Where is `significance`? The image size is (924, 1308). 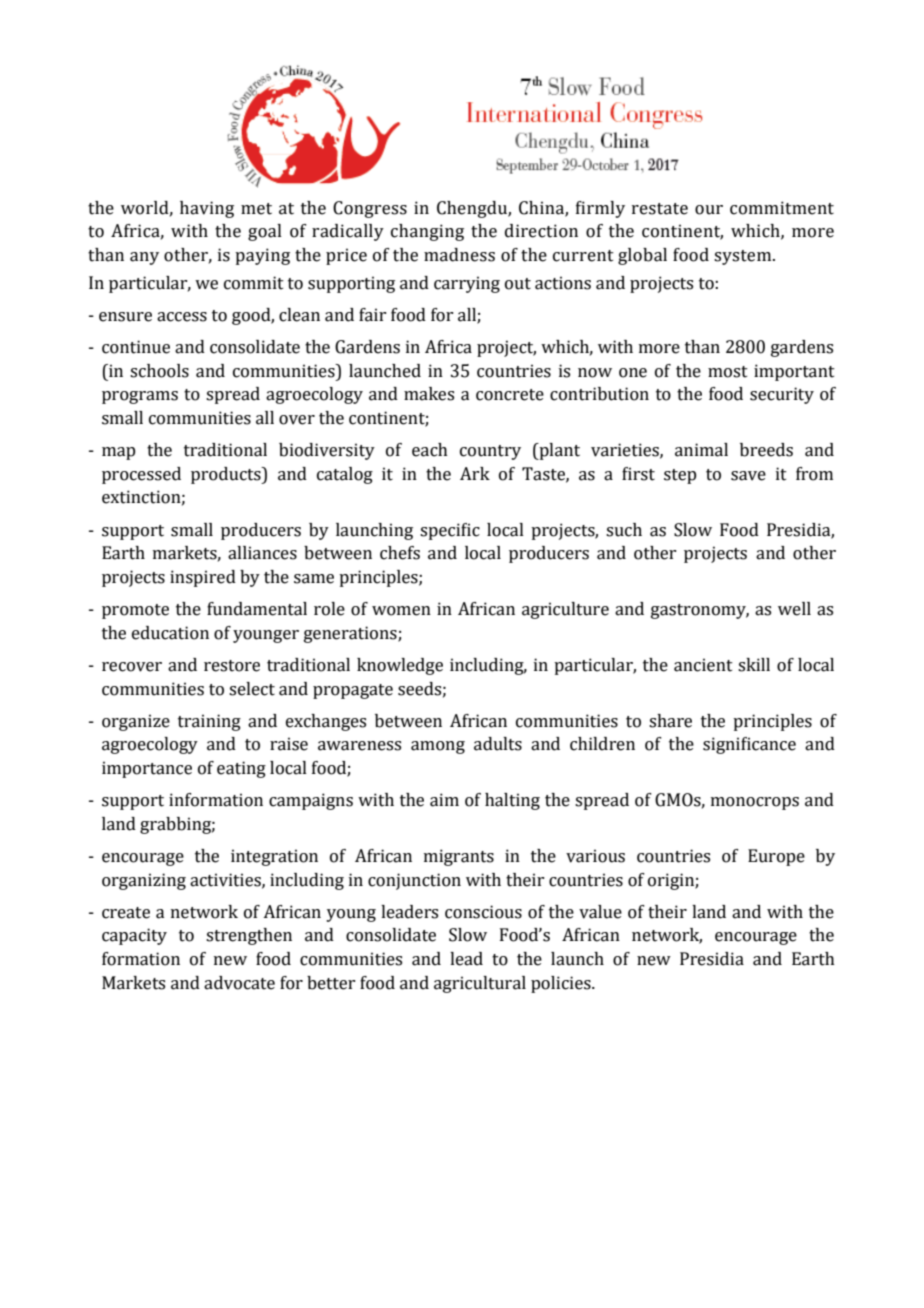
significance is located at coordinates (749, 745).
